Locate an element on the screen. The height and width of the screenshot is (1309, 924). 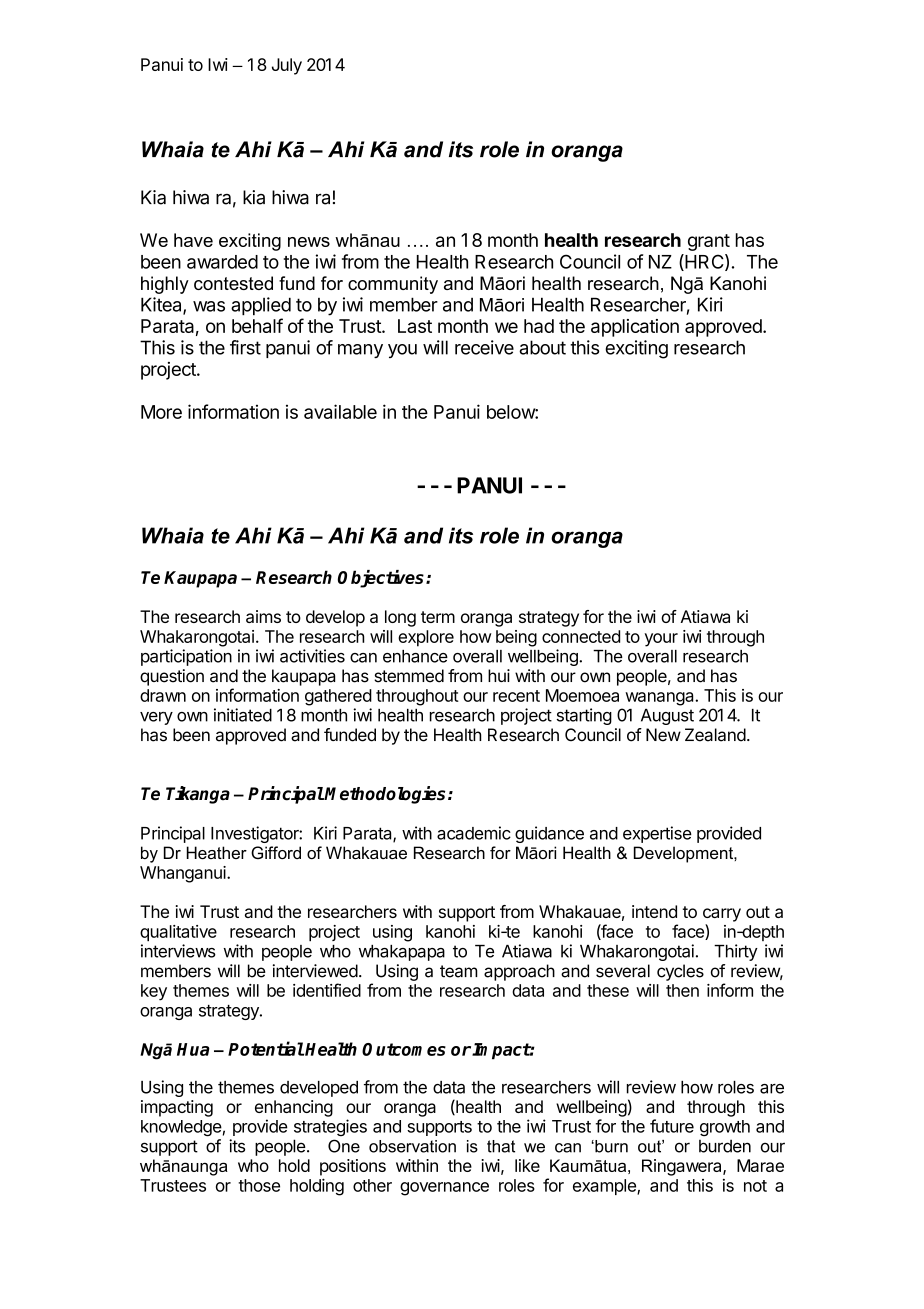
grant is located at coordinates (709, 242).
